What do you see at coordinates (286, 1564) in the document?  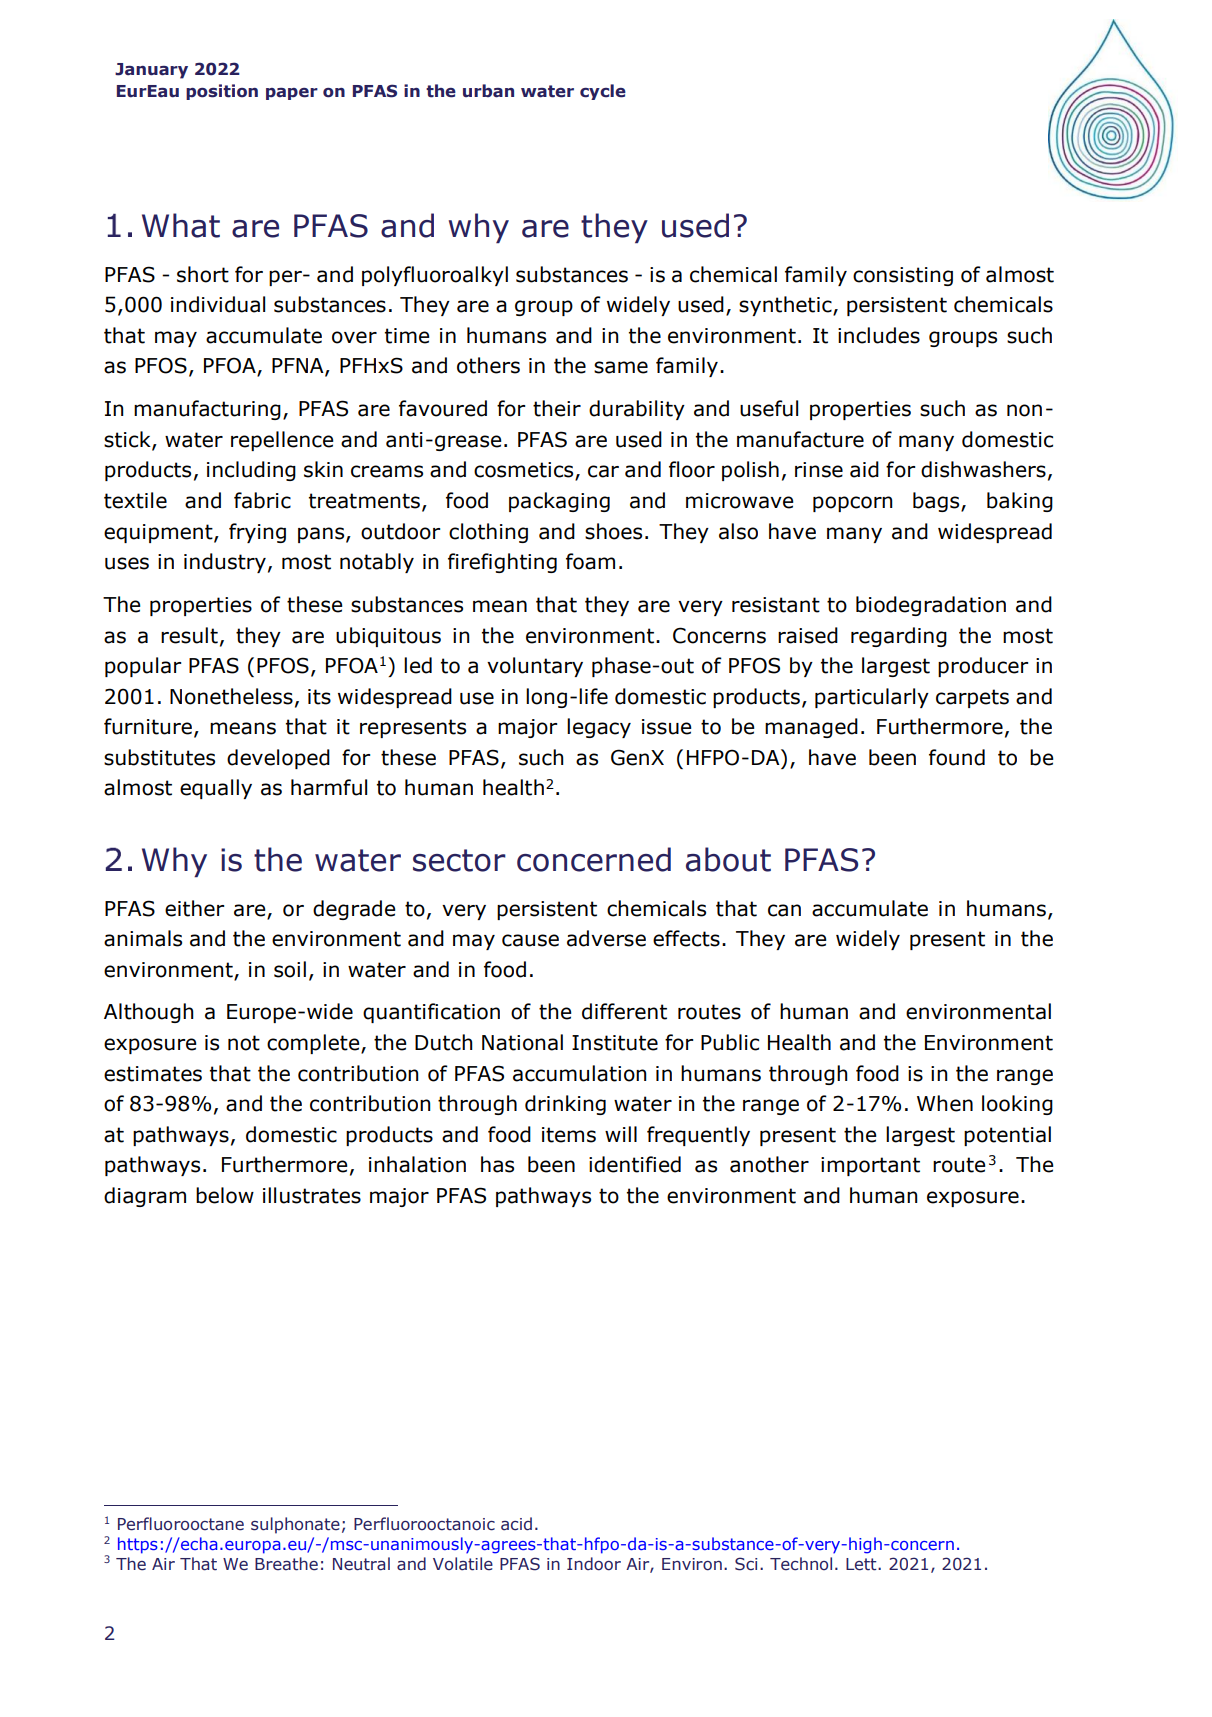 I see `Breathe` at bounding box center [286, 1564].
